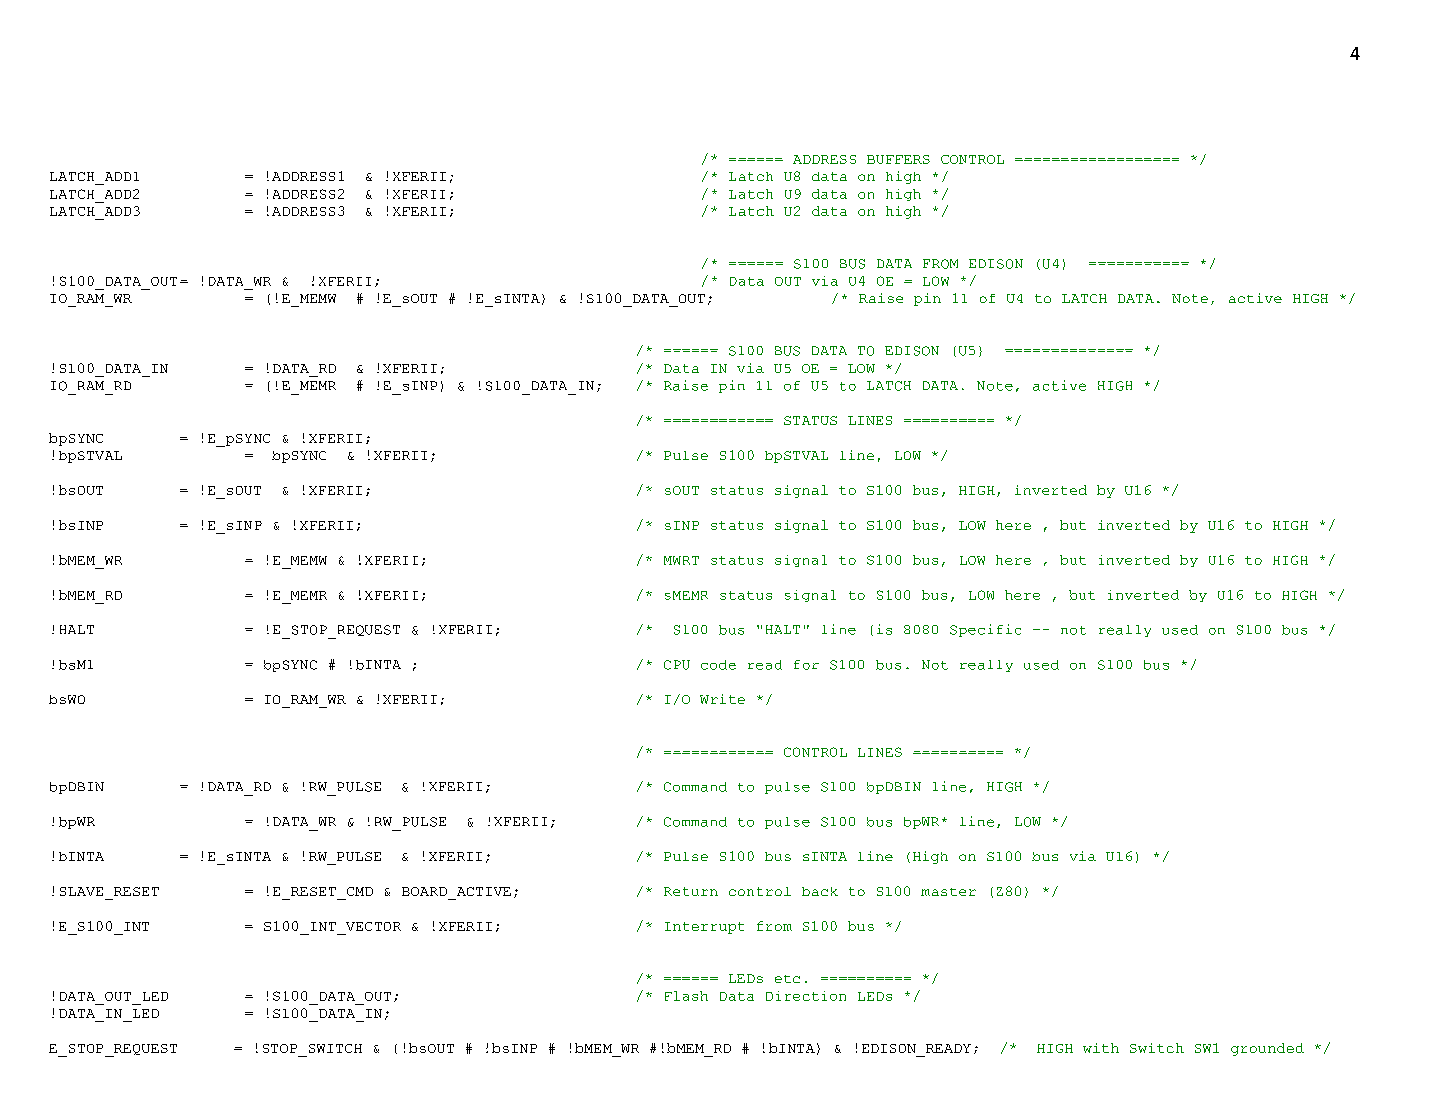 This page has height=1108, width=1433. What do you see at coordinates (722, 699) in the page?
I see `Write` at bounding box center [722, 699].
